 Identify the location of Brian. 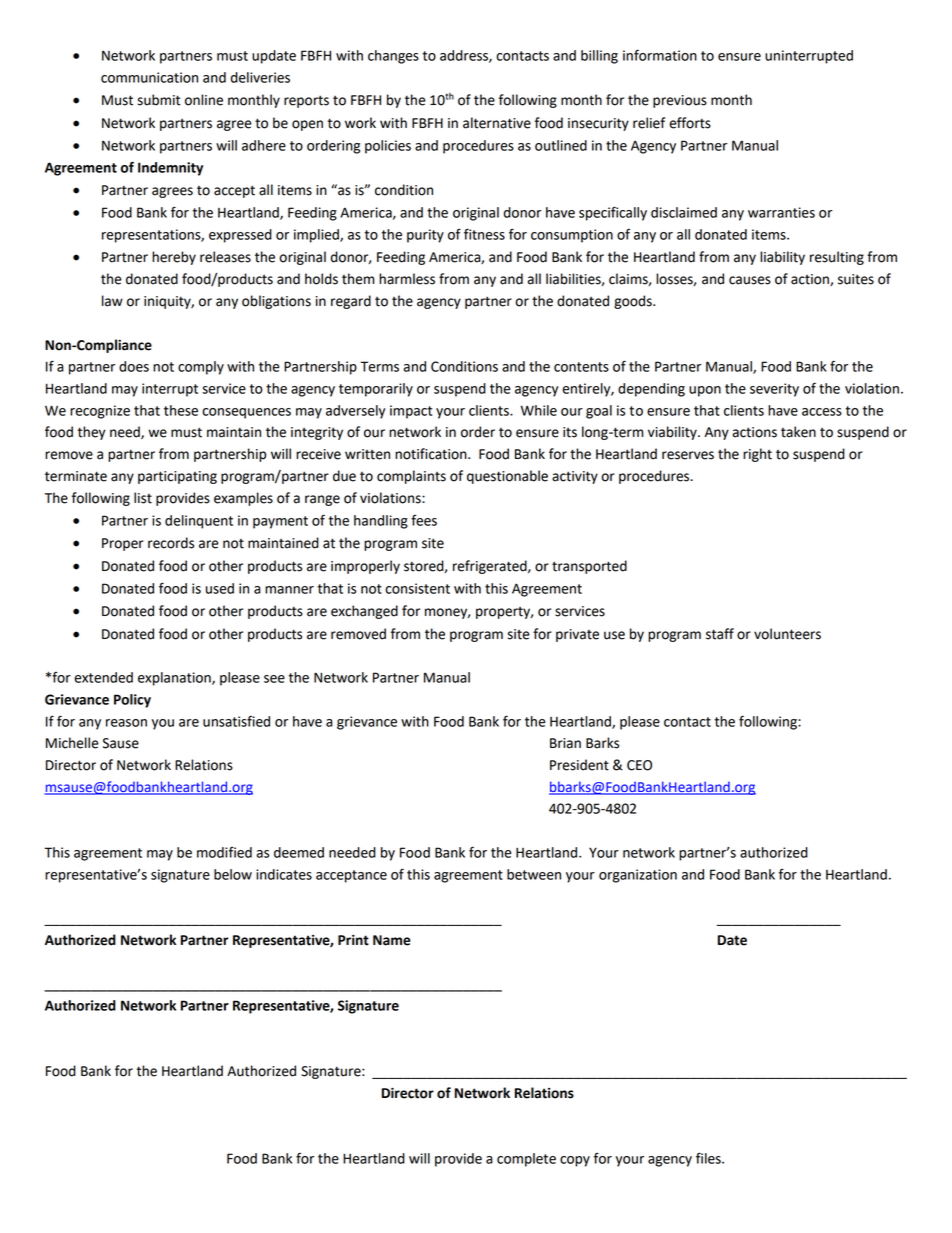
(565, 743).
